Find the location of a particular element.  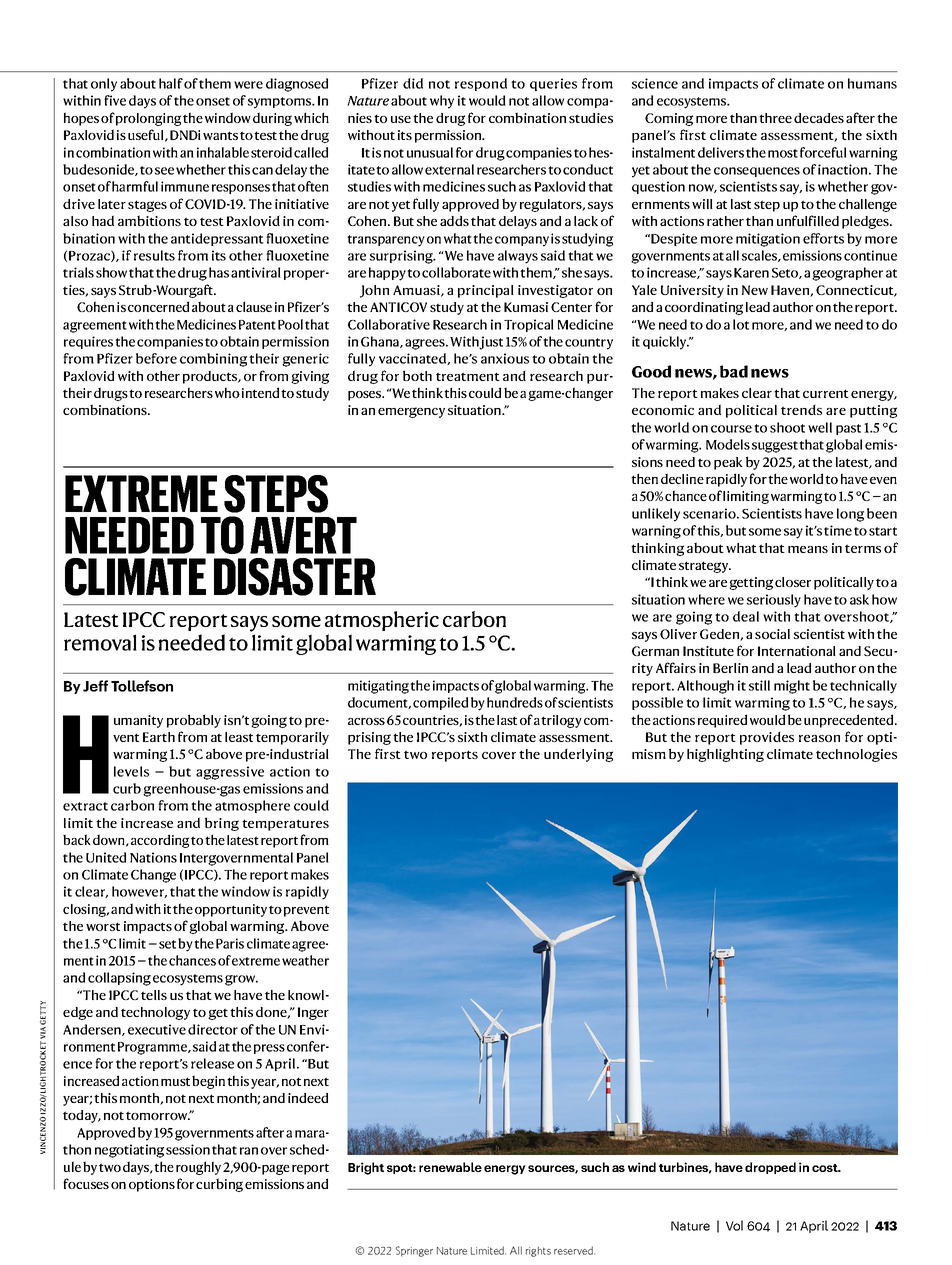

emergency is located at coordinates (411, 412).
